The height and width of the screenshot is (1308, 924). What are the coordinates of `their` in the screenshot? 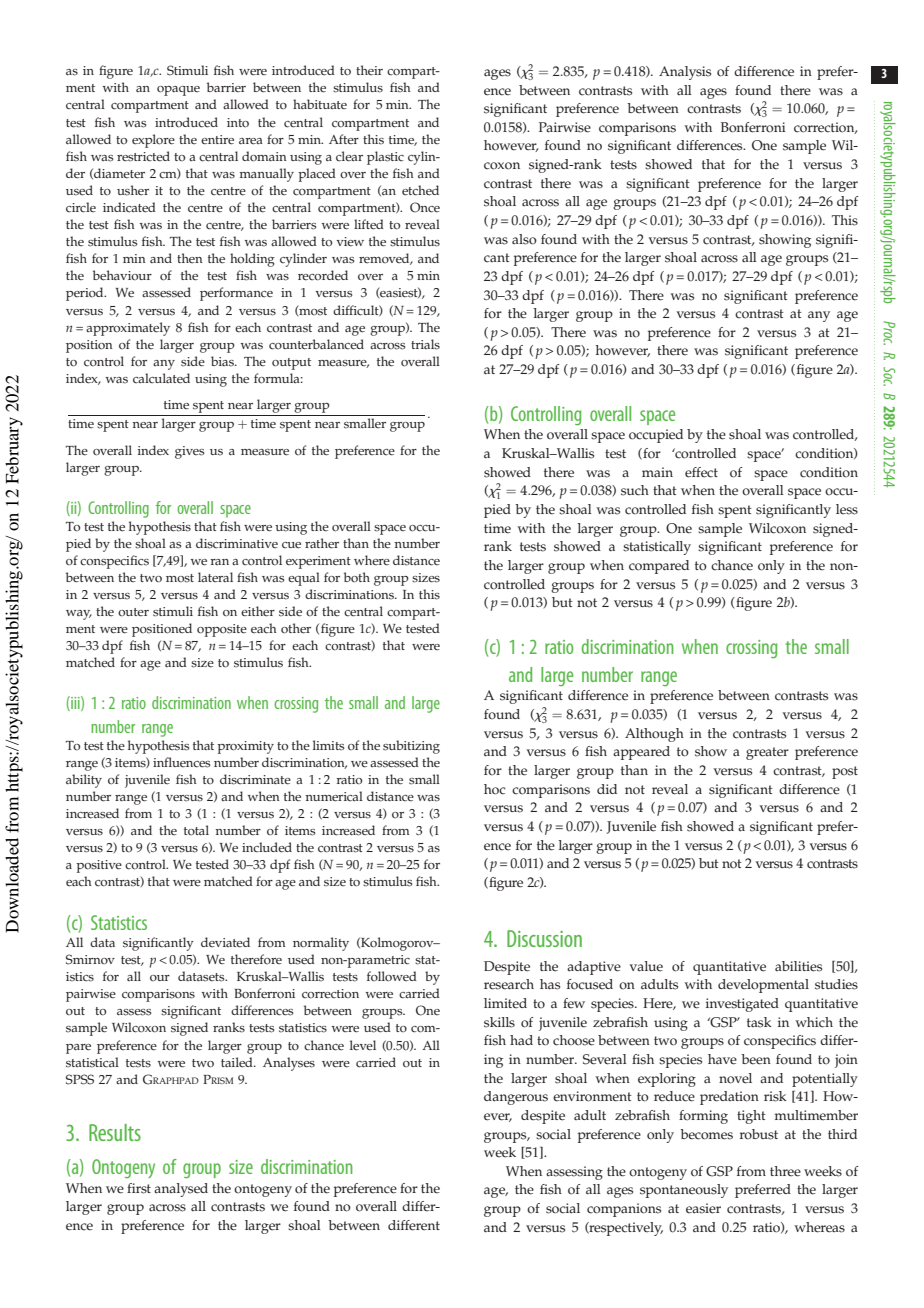 It's located at (369, 70).
